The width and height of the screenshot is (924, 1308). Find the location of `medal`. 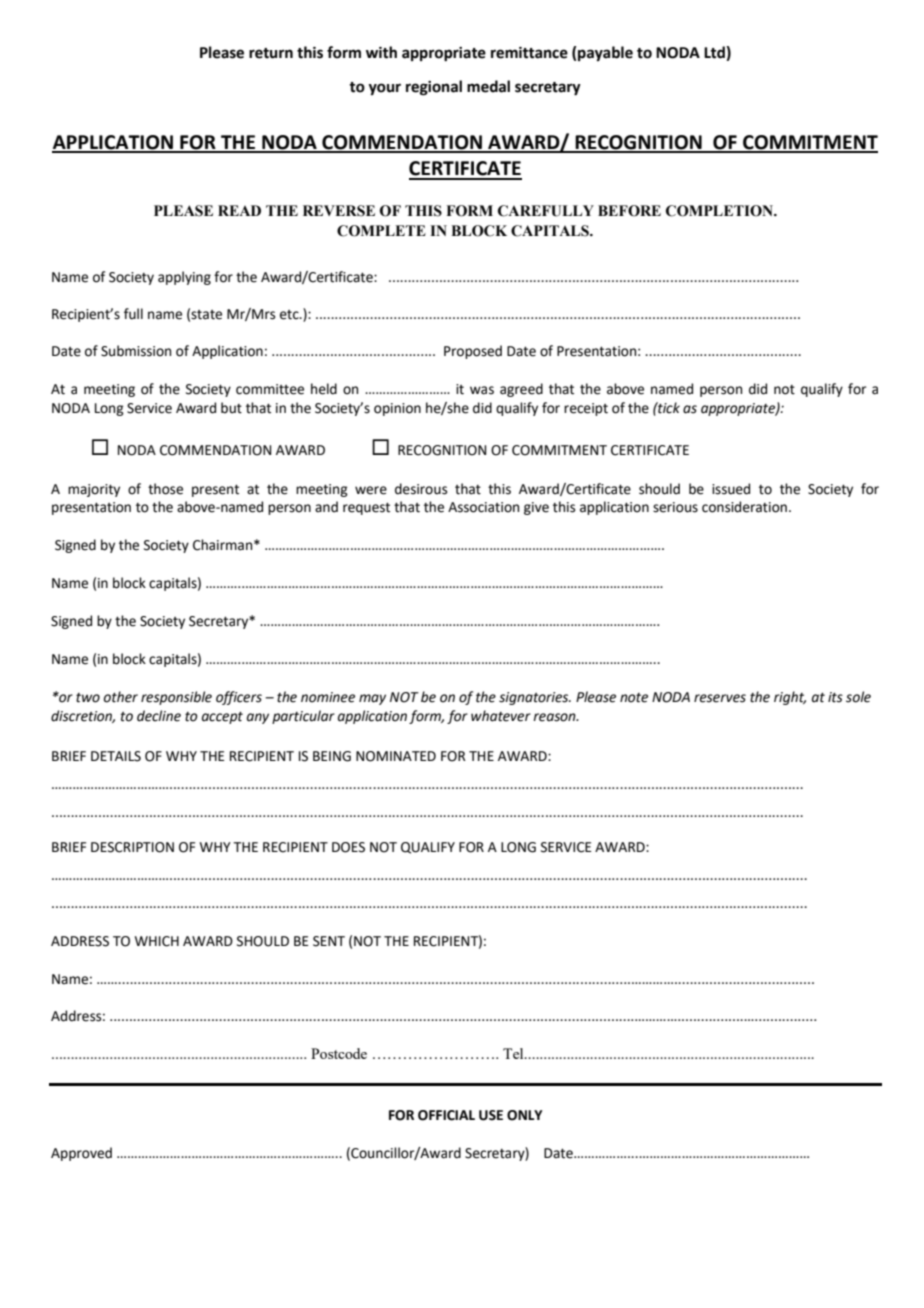

medal is located at coordinates (488, 86).
